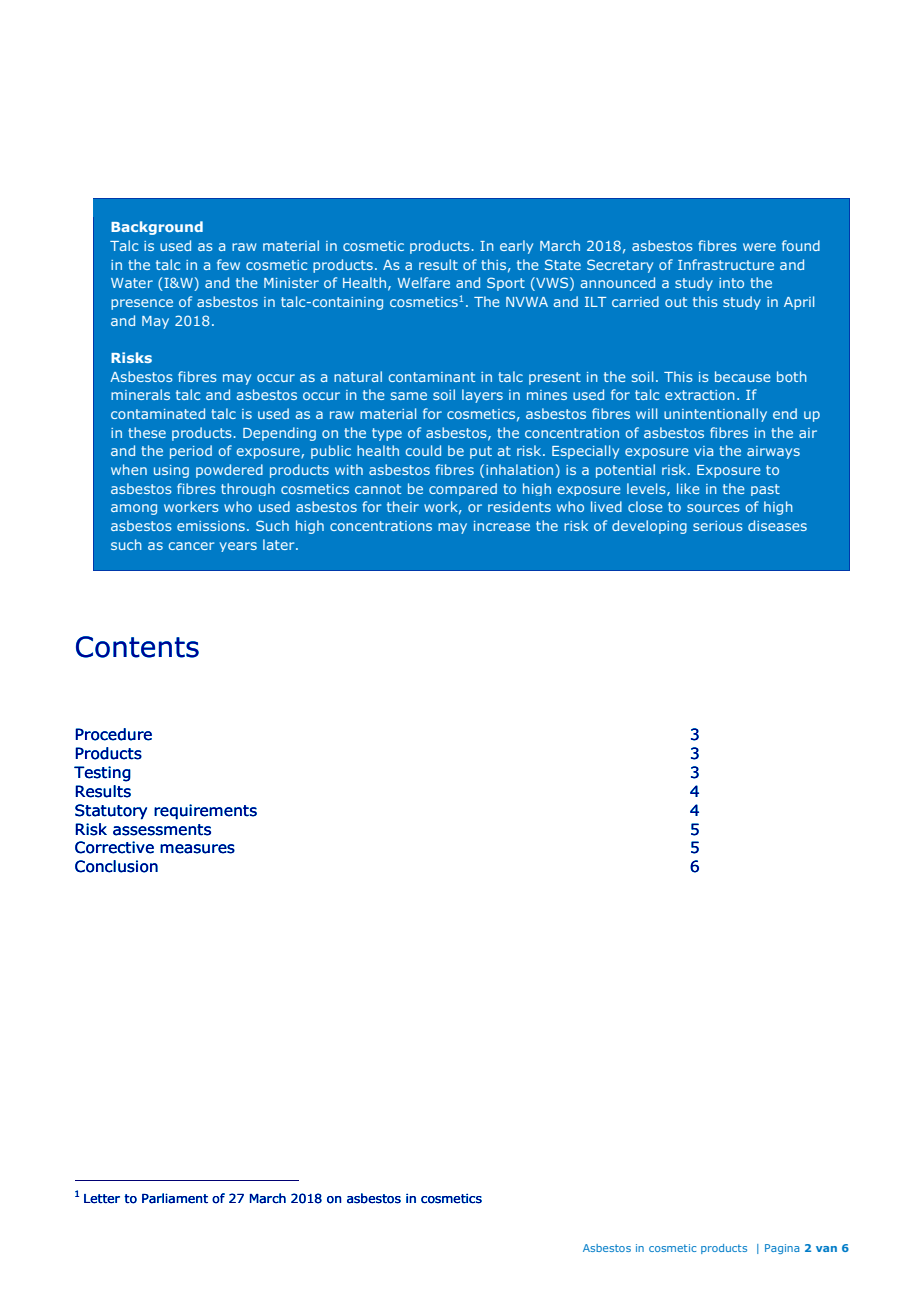 The width and height of the image is (924, 1309). I want to click on Conclusion, so click(116, 866).
